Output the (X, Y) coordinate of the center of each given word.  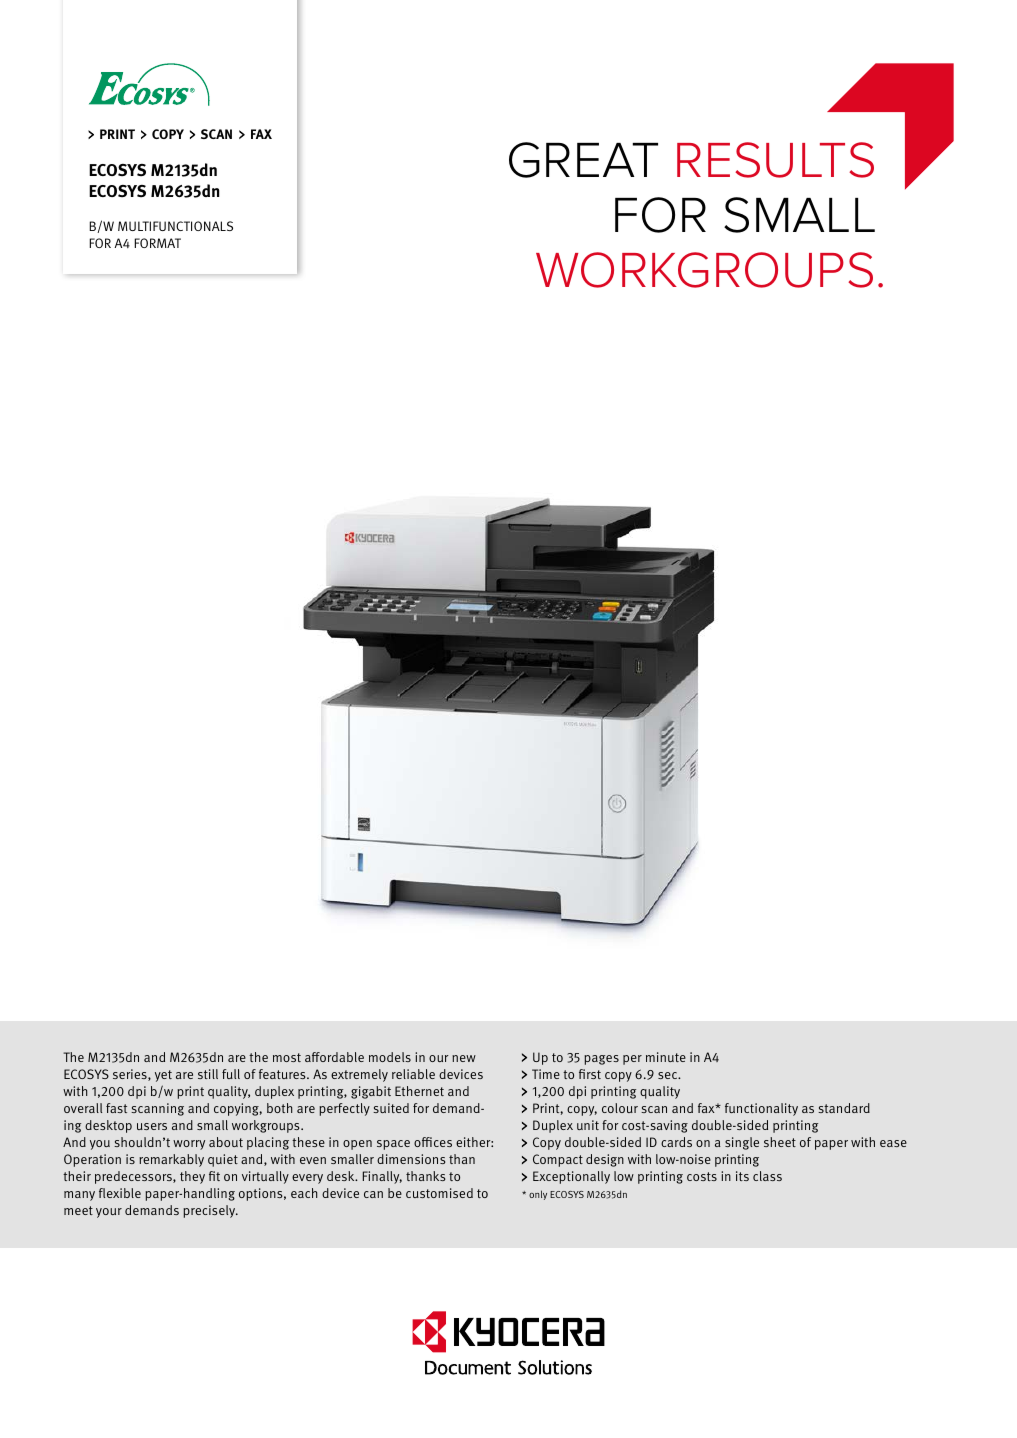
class (767, 1176)
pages (601, 1060)
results (775, 160)
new (464, 1058)
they (192, 1177)
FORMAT (157, 243)
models (390, 1057)
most (287, 1057)
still (208, 1074)
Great (583, 160)
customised (439, 1193)
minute (666, 1057)
